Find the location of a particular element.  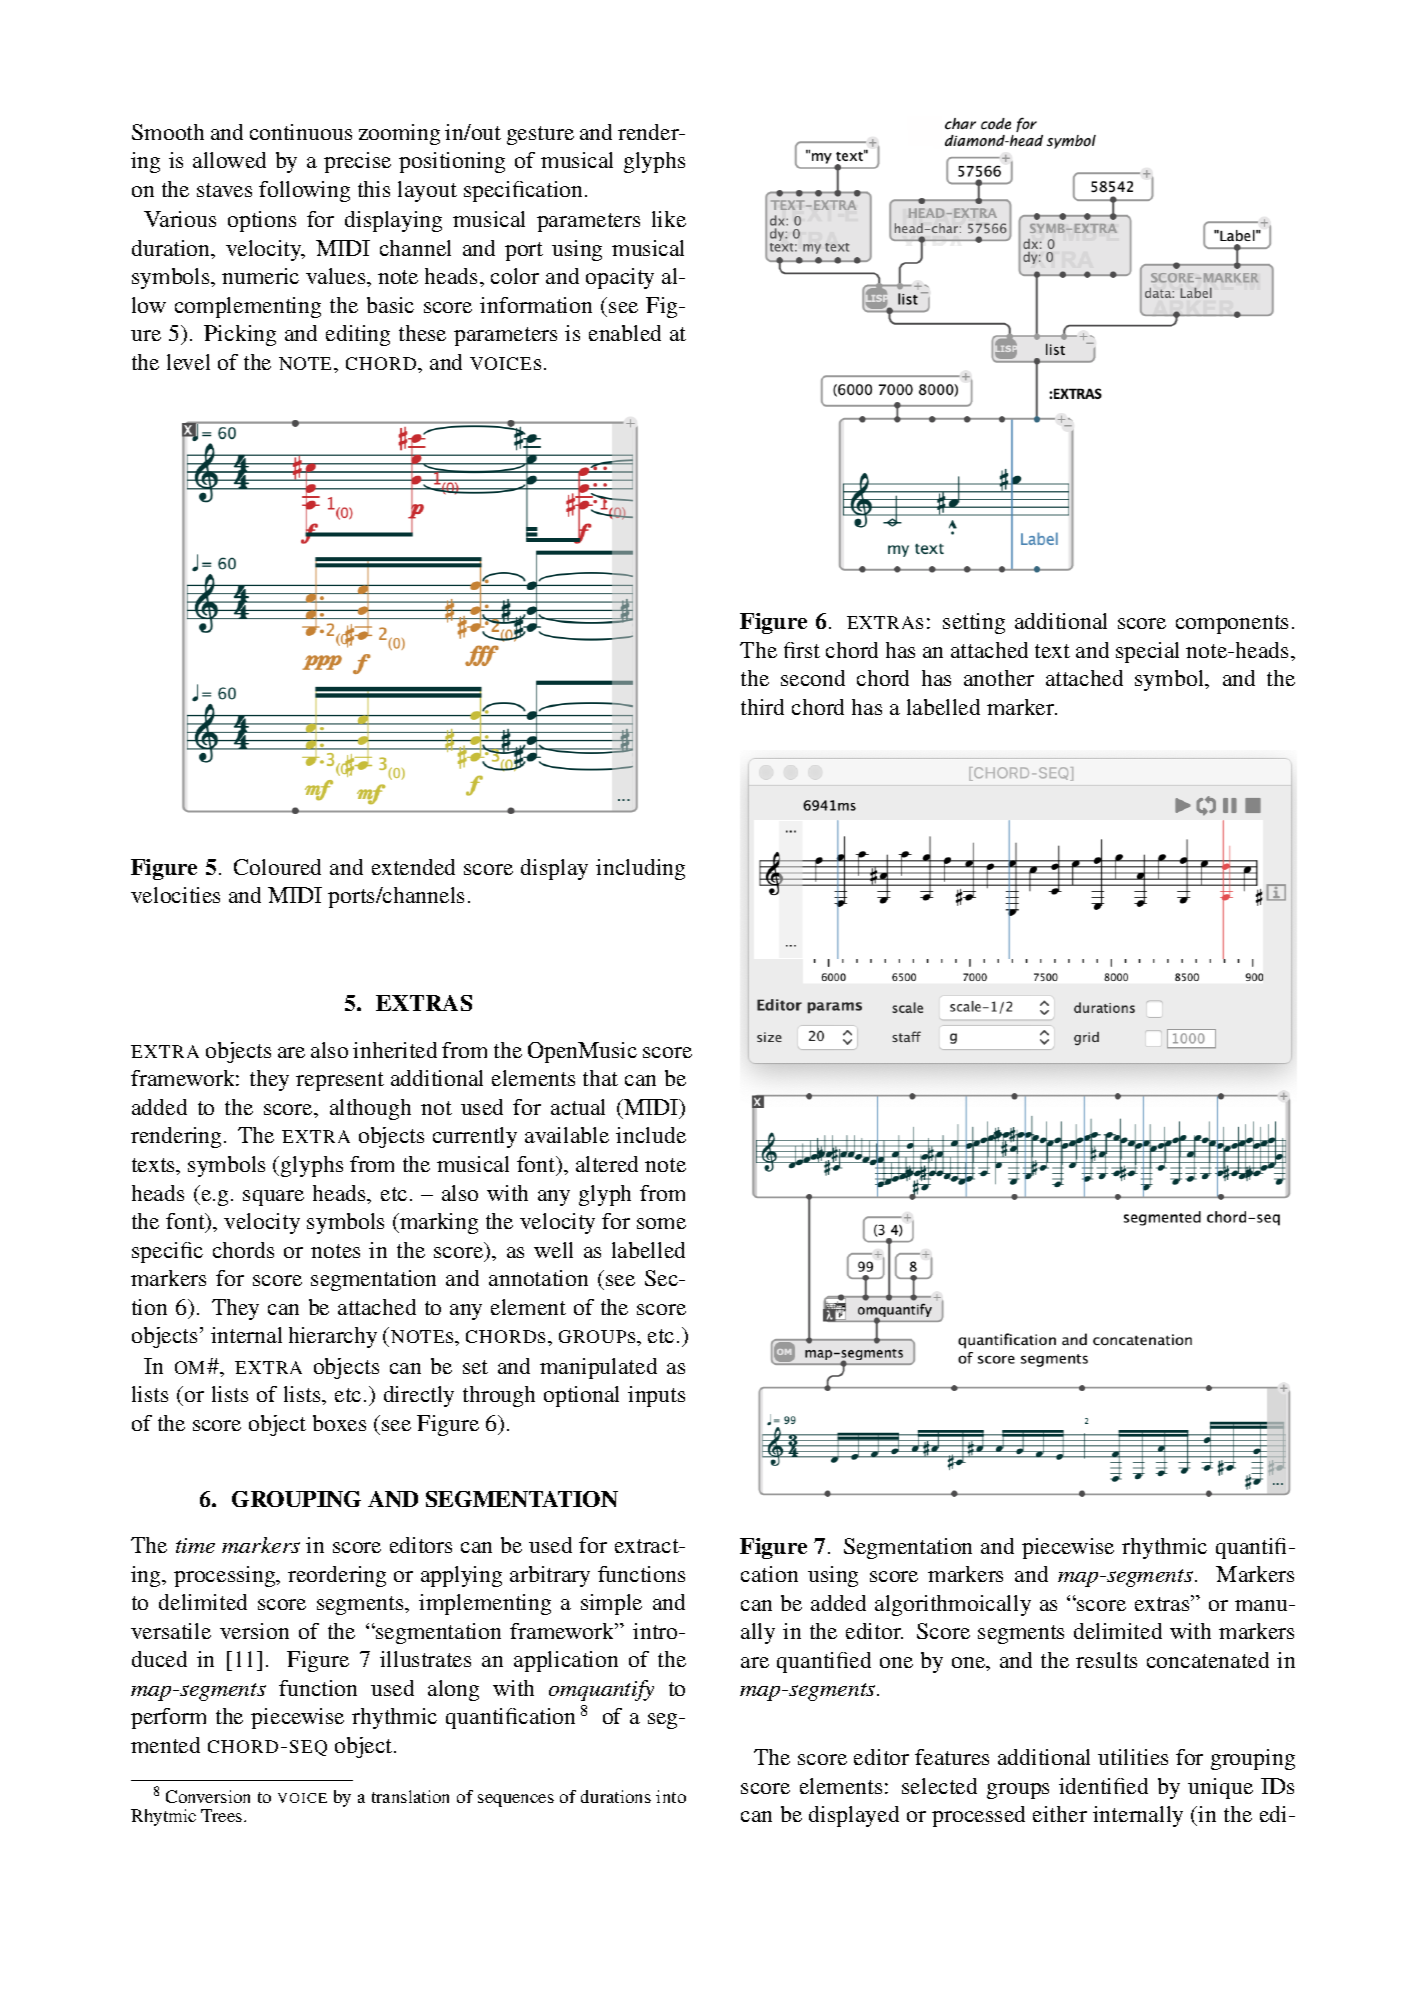

like is located at coordinates (669, 219).
